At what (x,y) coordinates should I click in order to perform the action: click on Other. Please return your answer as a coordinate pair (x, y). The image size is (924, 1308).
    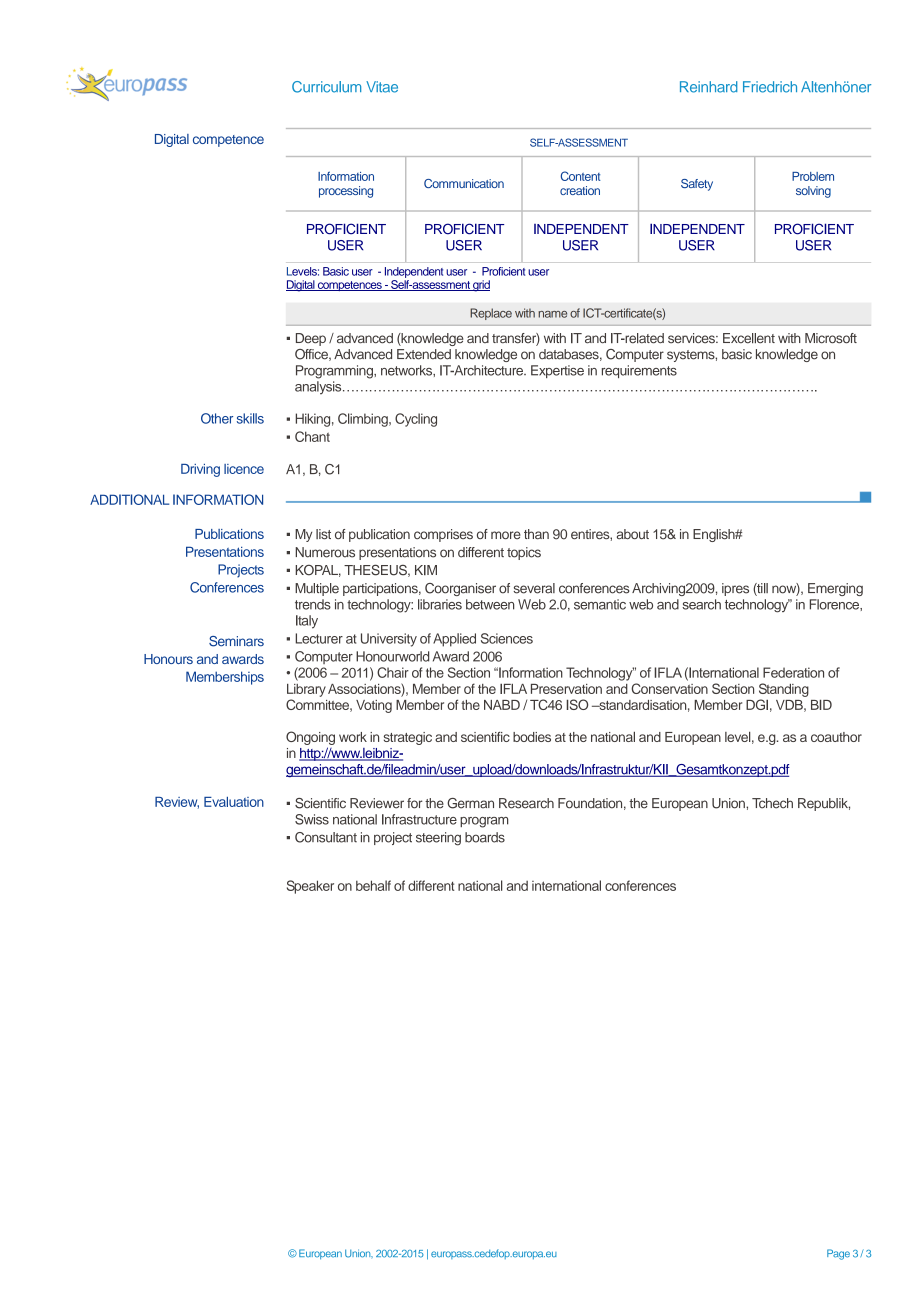
    Looking at the image, I should click on (217, 418).
